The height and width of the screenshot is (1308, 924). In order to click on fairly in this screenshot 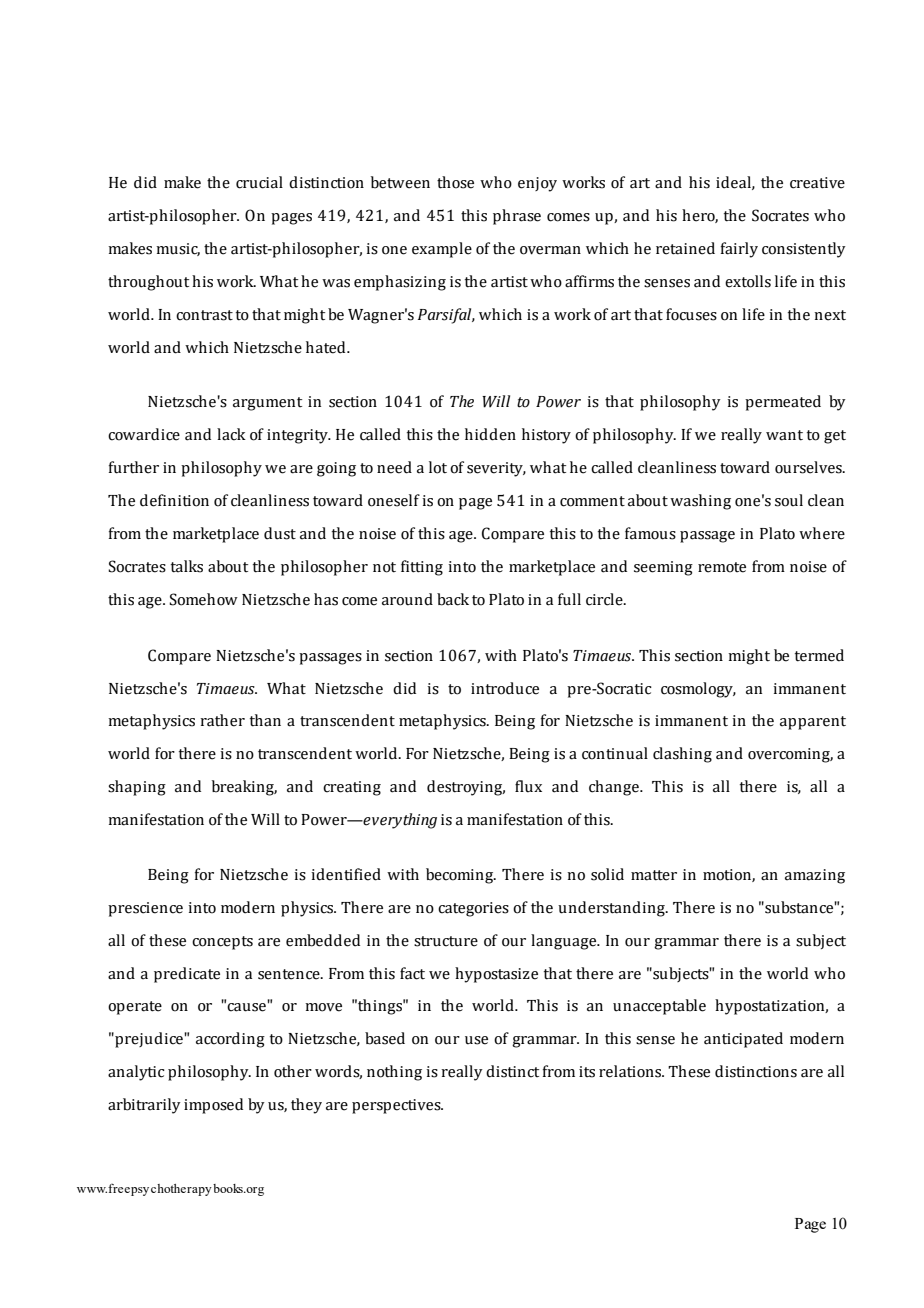, I will do `click(739, 250)`.
